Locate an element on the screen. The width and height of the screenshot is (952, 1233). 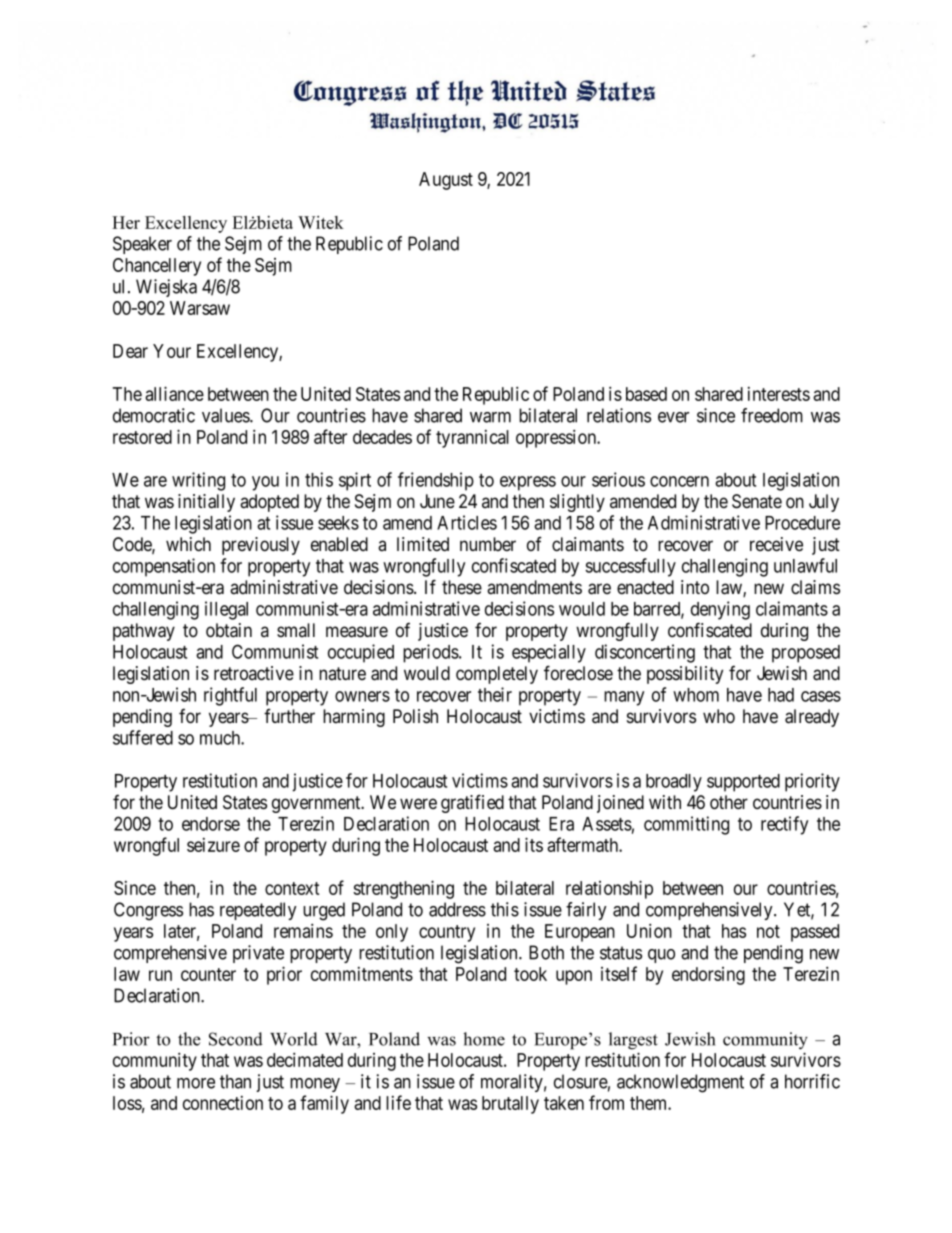
August is located at coordinates (446, 181).
